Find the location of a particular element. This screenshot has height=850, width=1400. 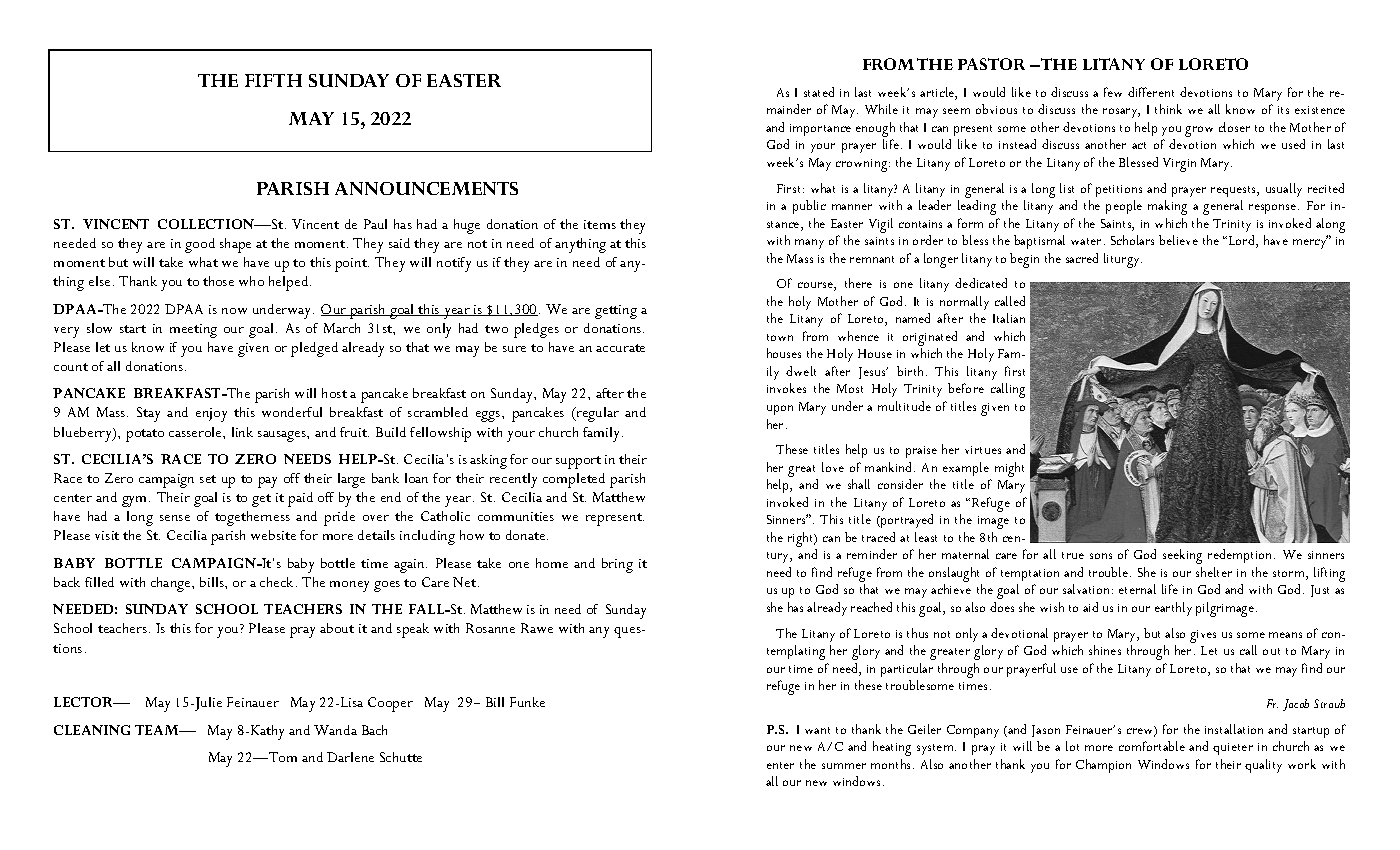

togetherness is located at coordinates (252, 518).
